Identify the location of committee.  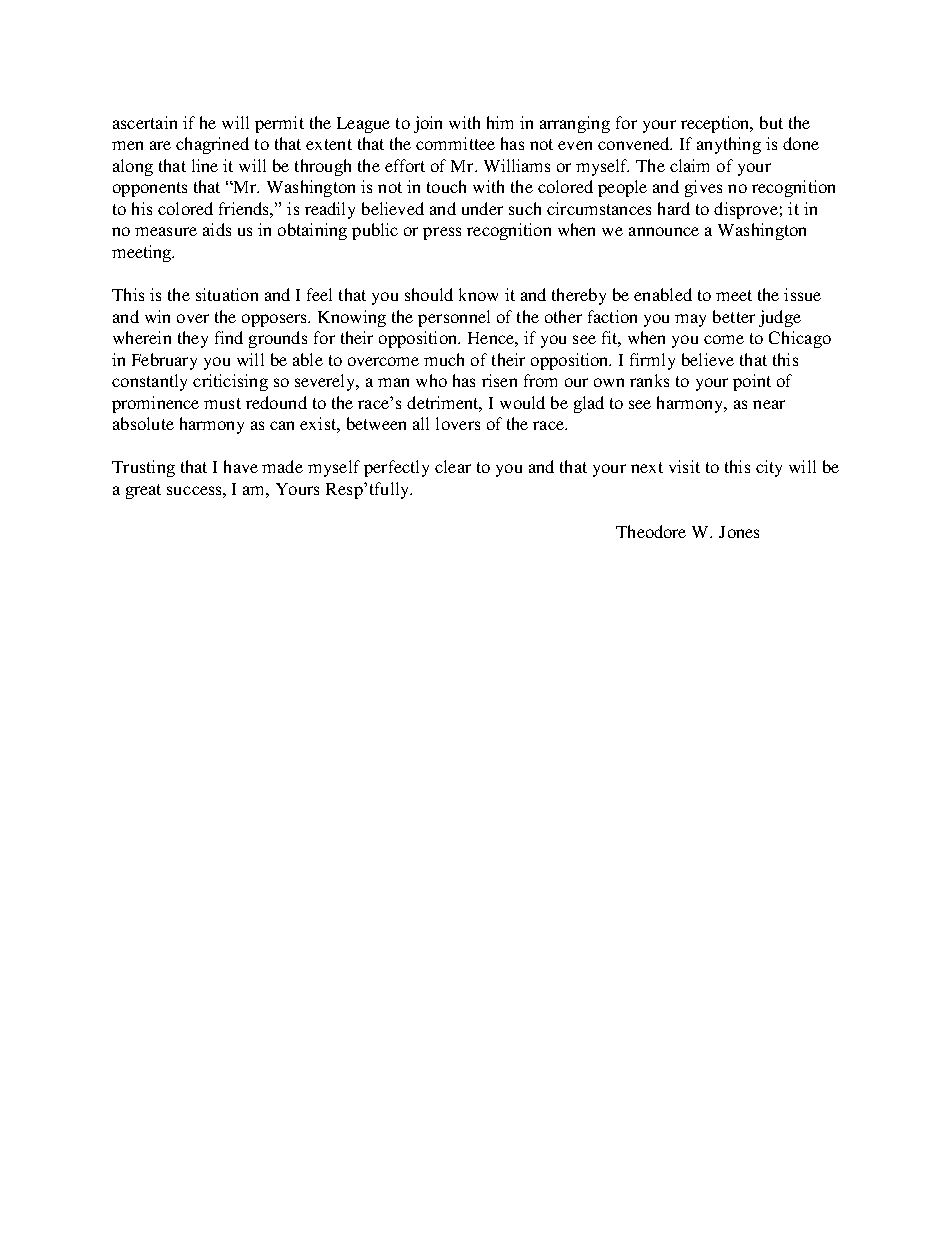
(455, 143).
